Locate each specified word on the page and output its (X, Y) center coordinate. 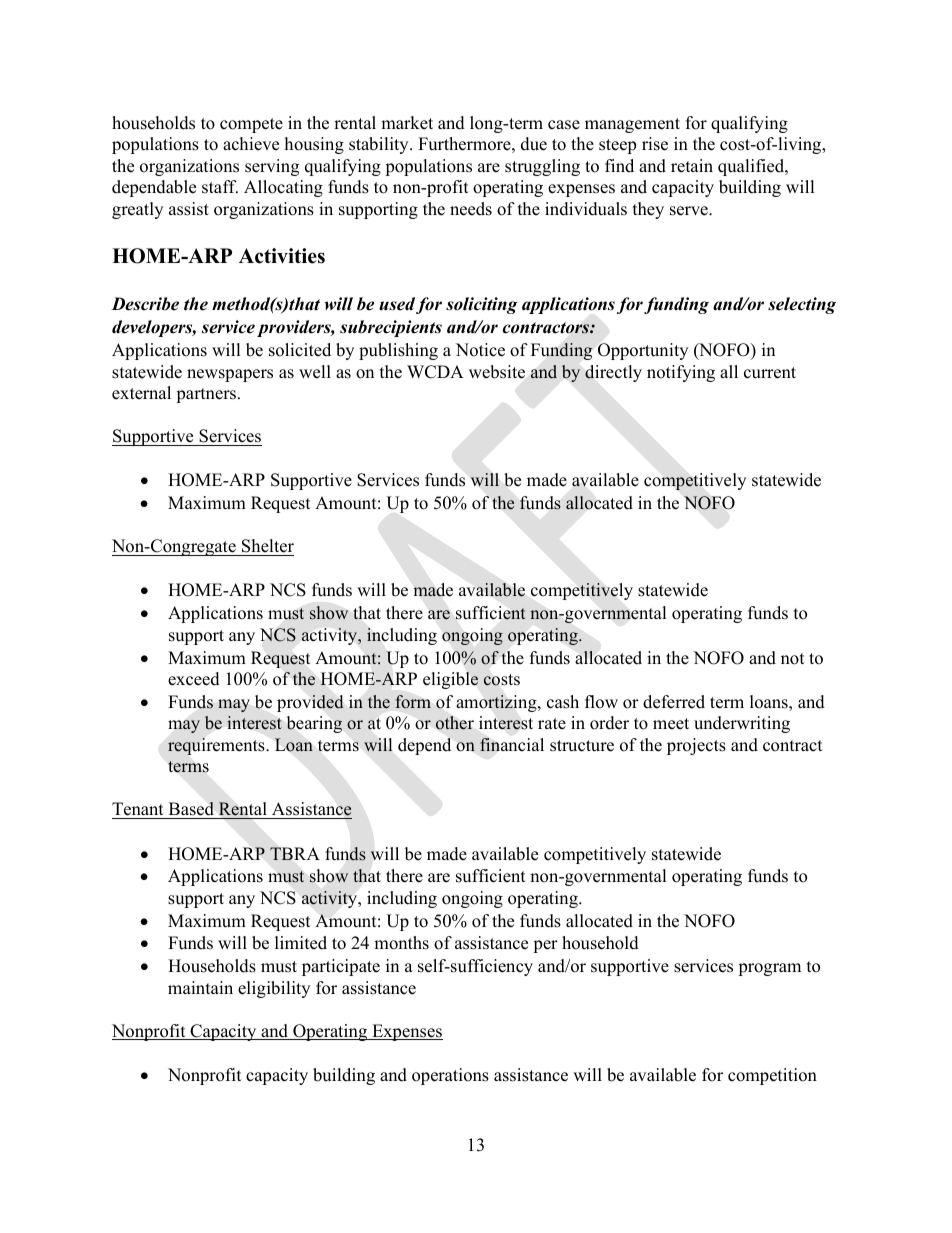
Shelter (268, 546)
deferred (674, 702)
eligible (450, 680)
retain (692, 166)
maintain (200, 987)
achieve (251, 144)
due (534, 144)
